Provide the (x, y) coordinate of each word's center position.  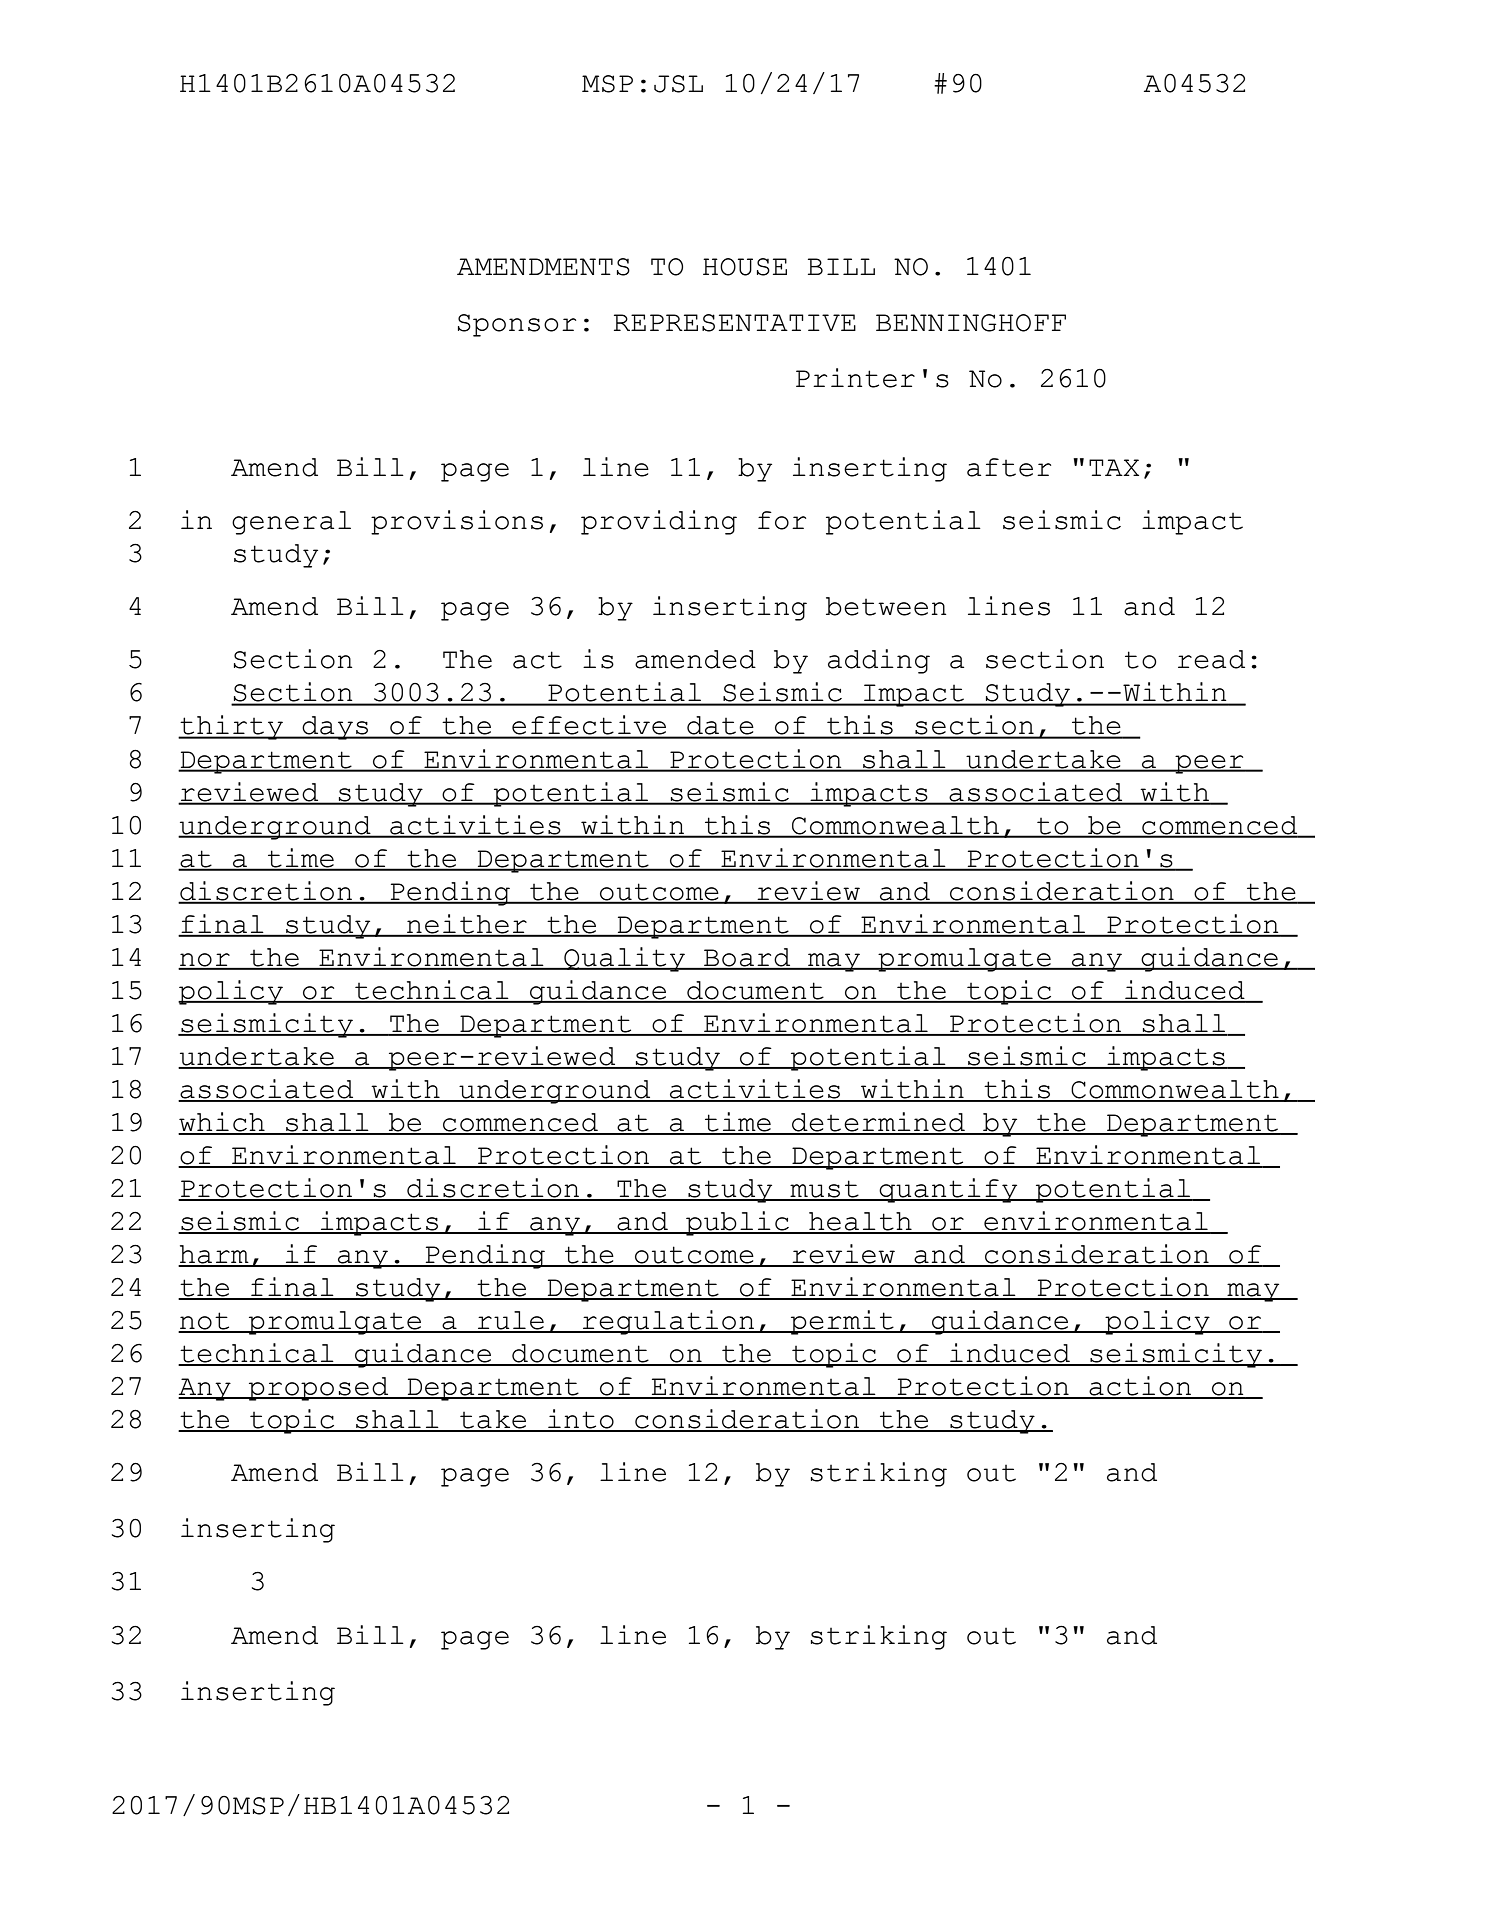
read (1211, 659)
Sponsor (517, 325)
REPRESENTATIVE (735, 323)
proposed (318, 1389)
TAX (1114, 467)
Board (747, 958)
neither (467, 925)
